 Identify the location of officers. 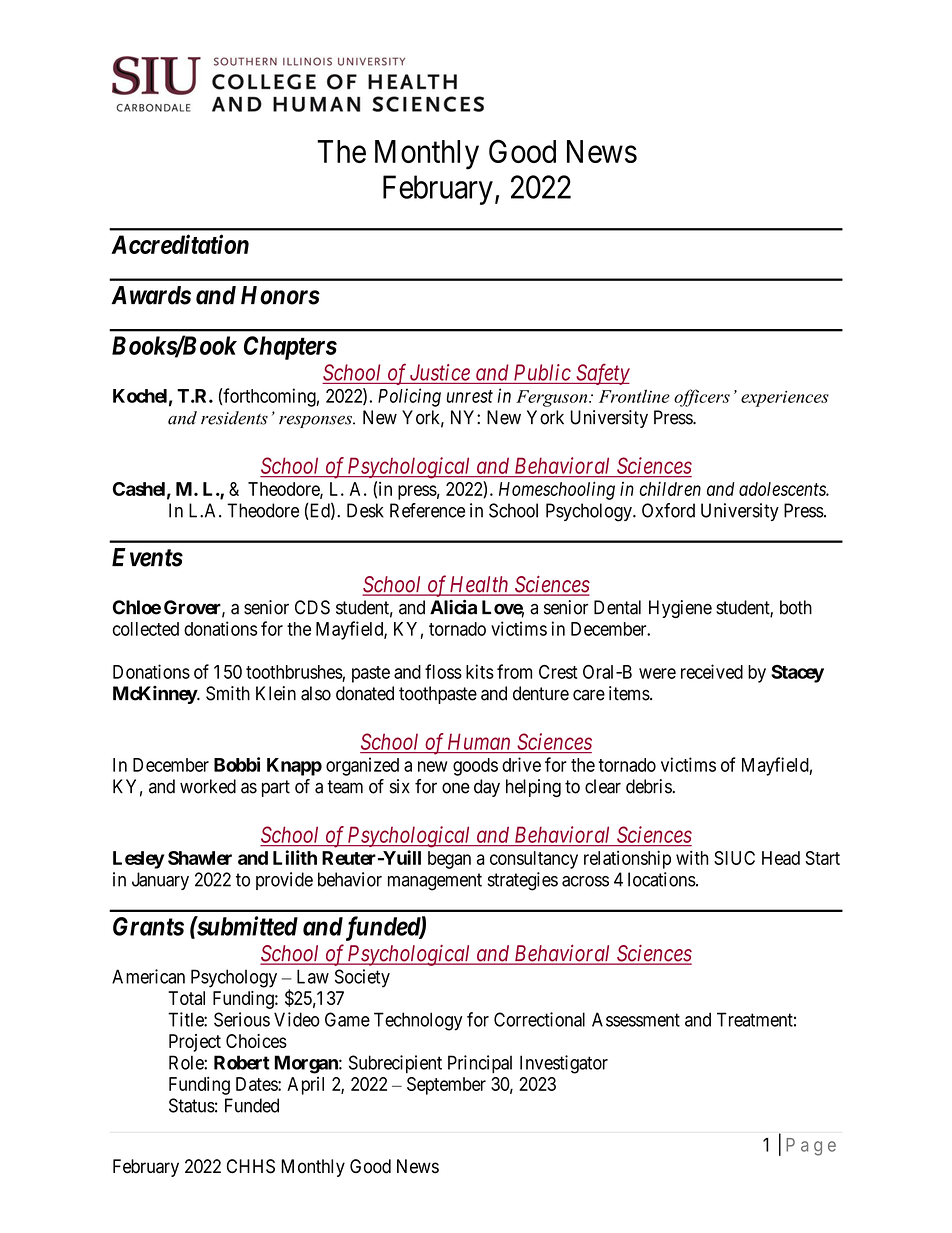
(702, 398).
